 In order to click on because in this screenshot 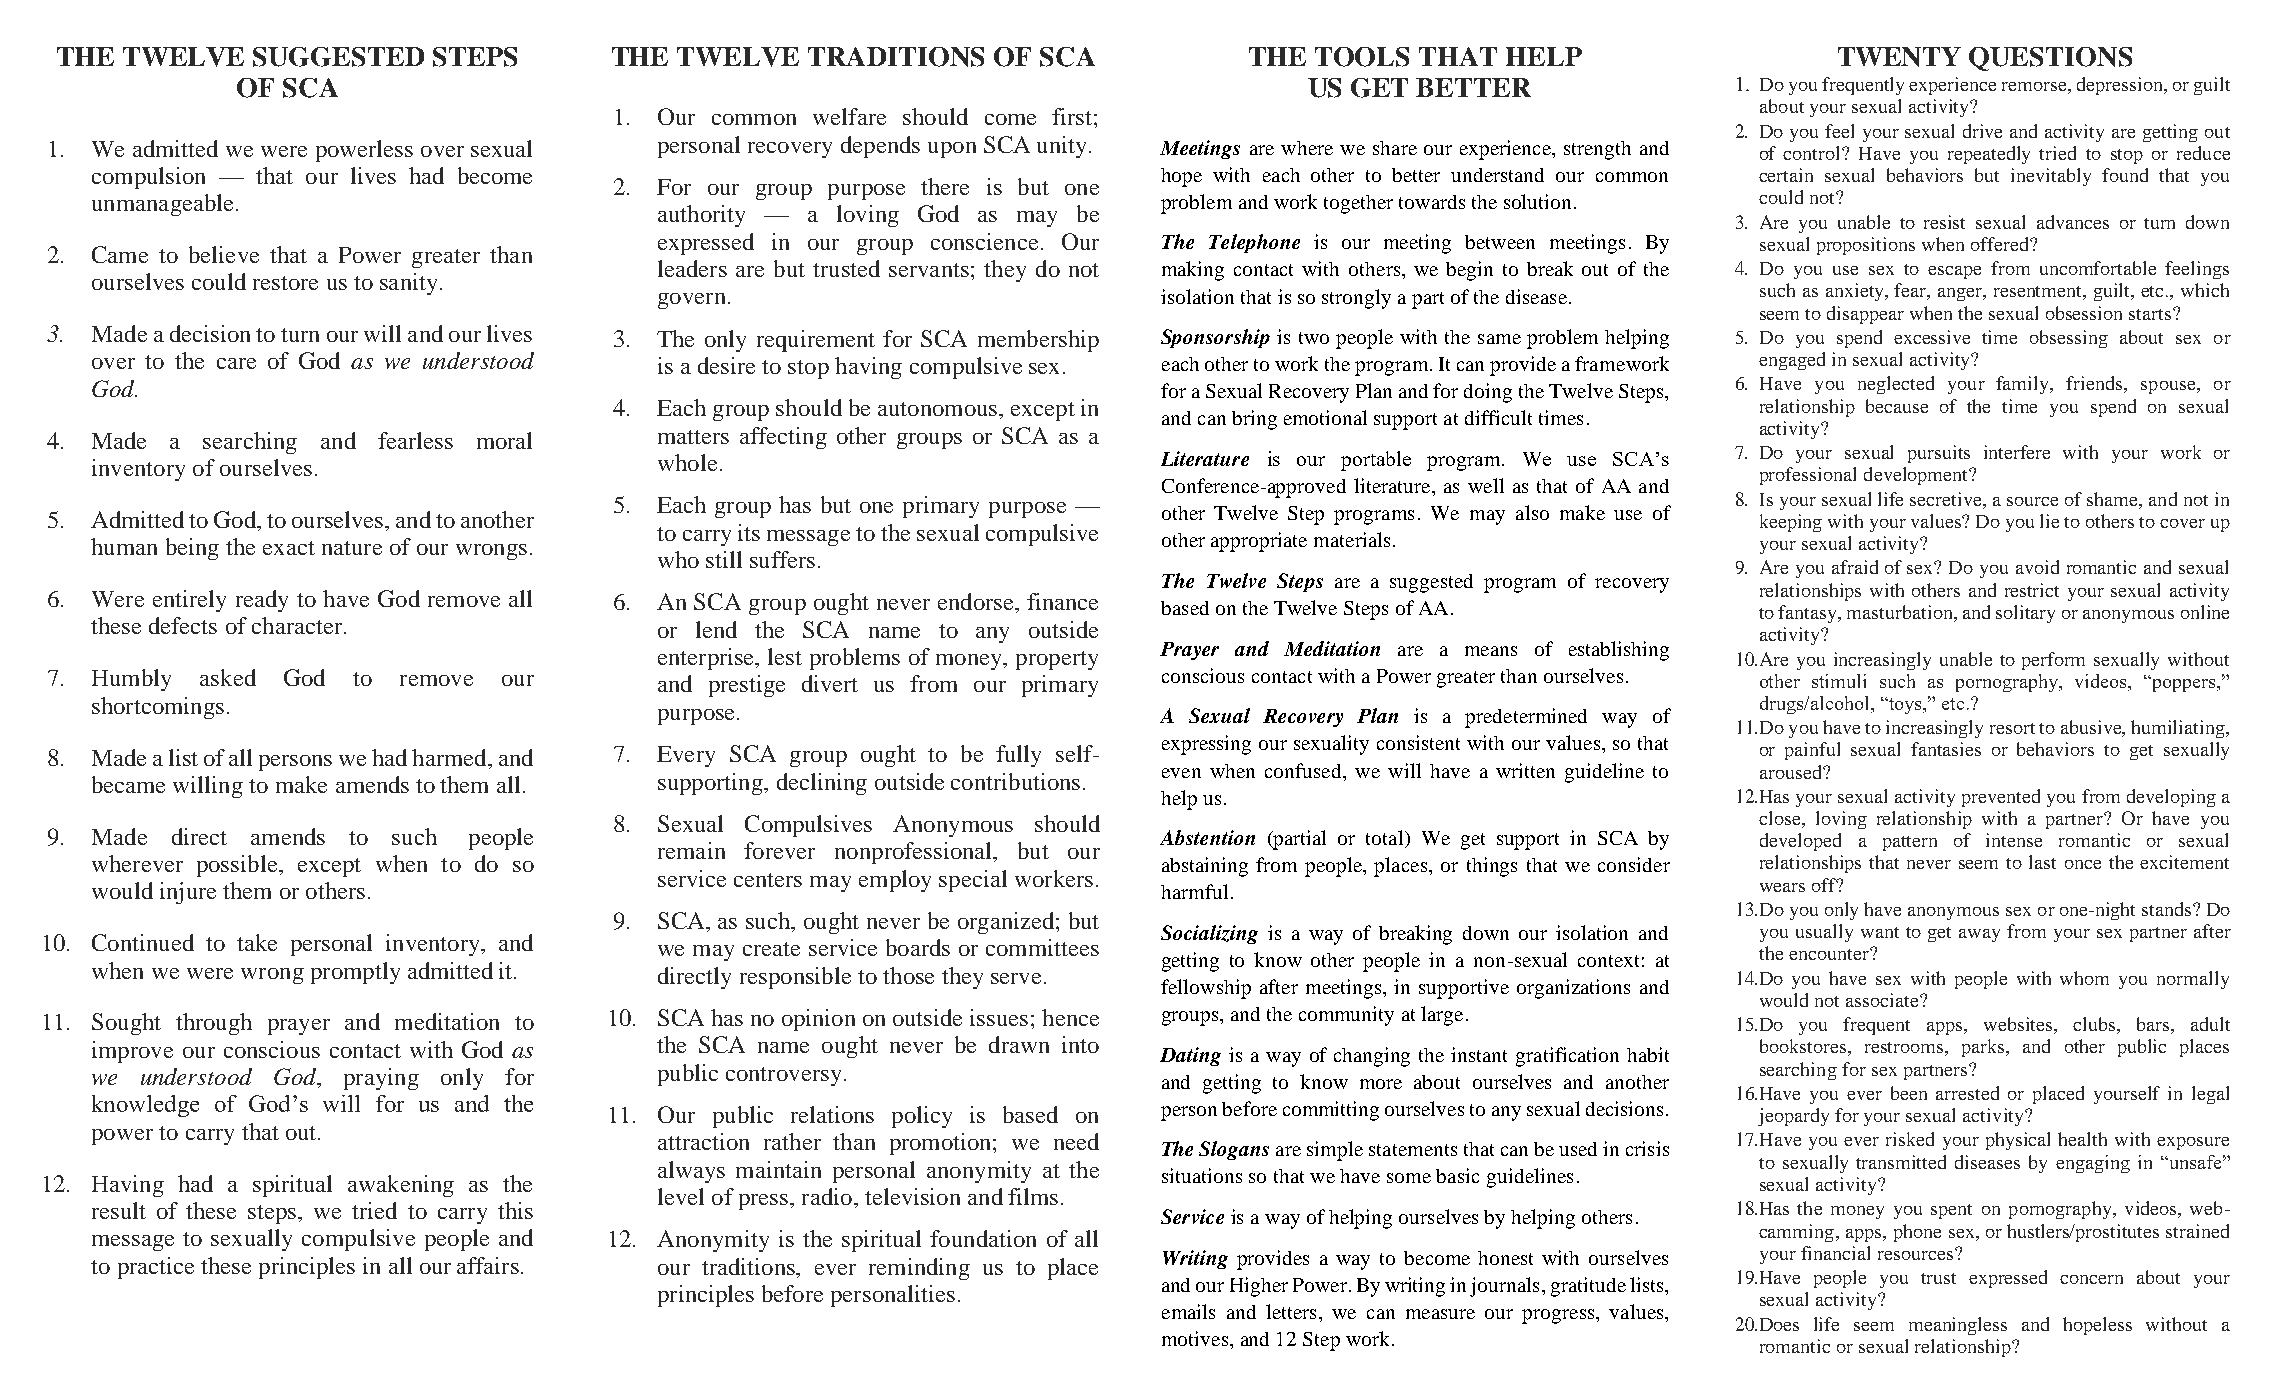, I will do `click(1897, 406)`.
